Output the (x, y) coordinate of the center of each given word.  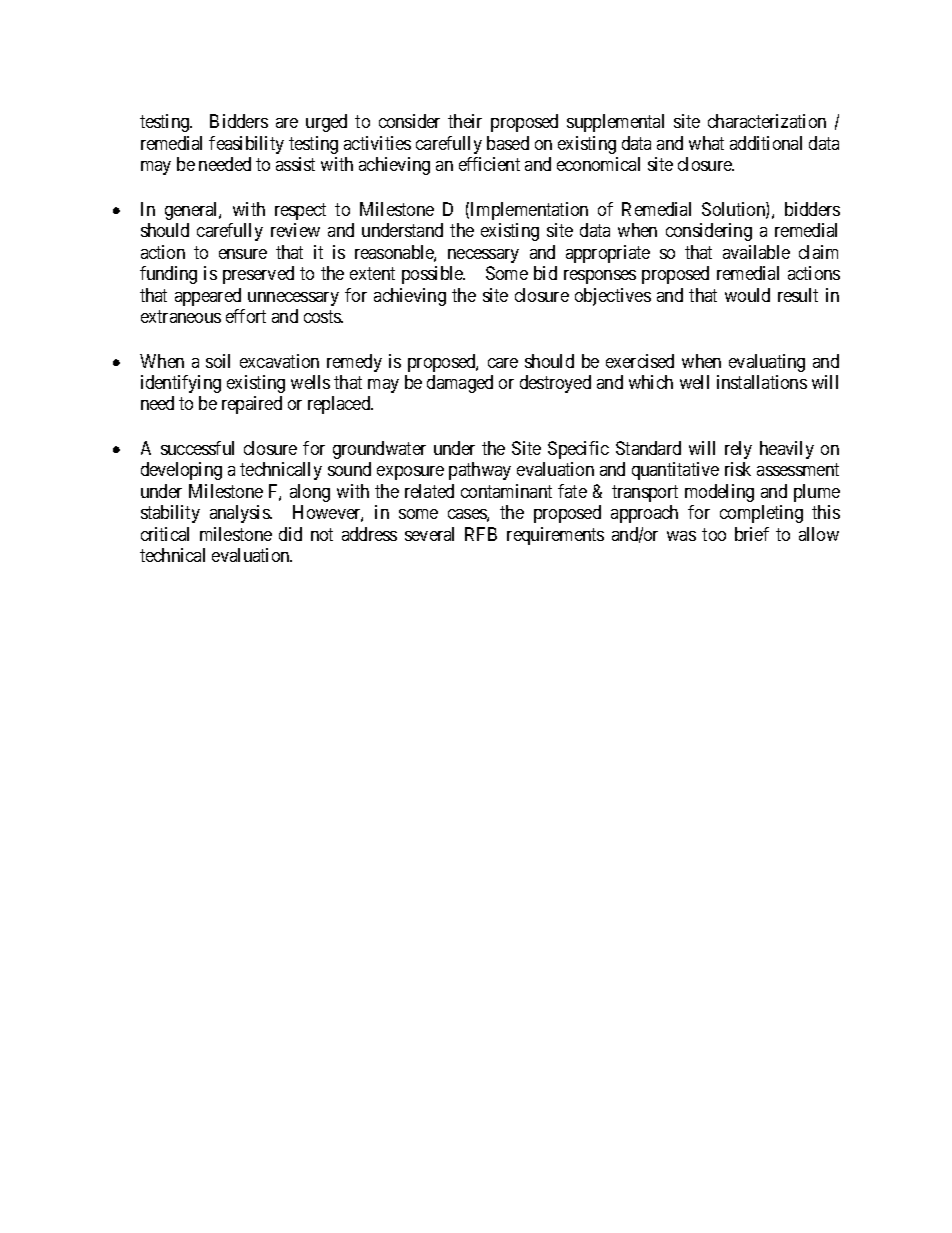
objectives (613, 297)
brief (752, 534)
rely (738, 450)
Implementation (529, 211)
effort (246, 316)
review (295, 230)
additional (766, 143)
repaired (252, 405)
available (756, 252)
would (747, 295)
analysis (240, 514)
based (508, 143)
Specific (578, 450)
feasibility (246, 145)
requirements (555, 536)
